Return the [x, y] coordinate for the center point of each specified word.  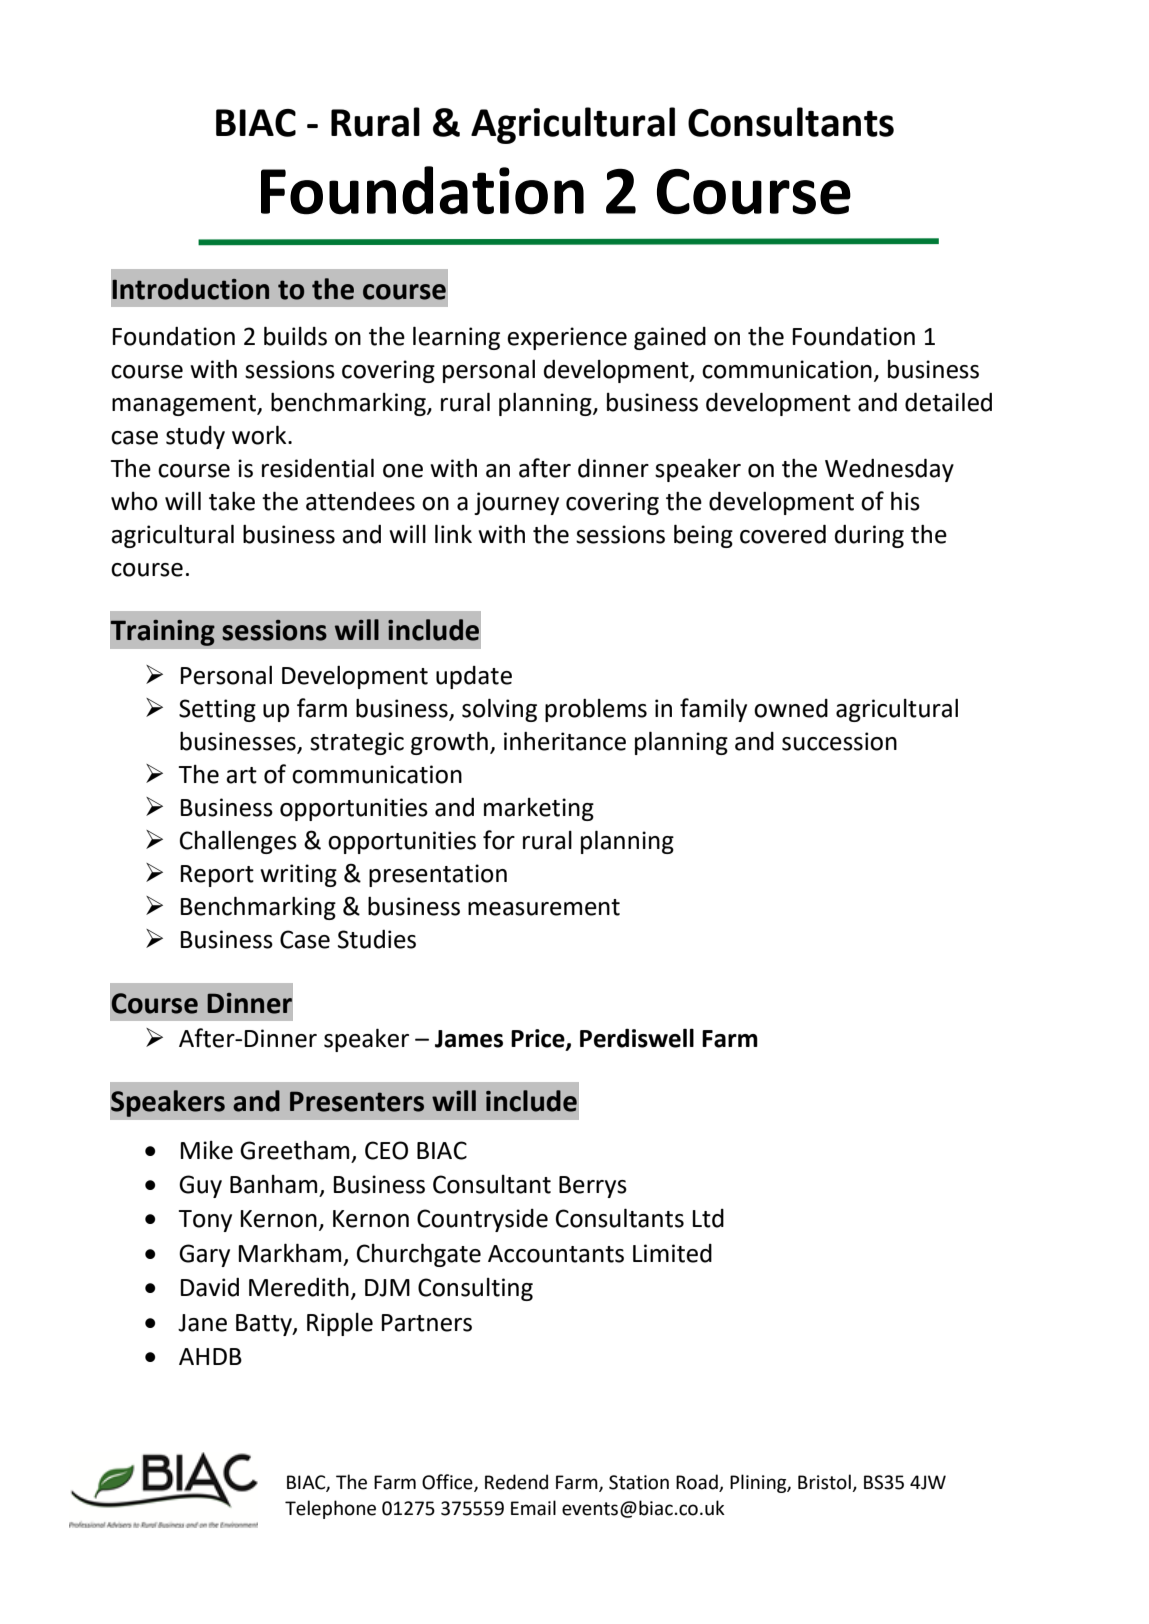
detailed [948, 402]
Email [533, 1508]
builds [295, 336]
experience [567, 338]
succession [839, 741]
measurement [544, 907]
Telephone [330, 1509]
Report [217, 876]
